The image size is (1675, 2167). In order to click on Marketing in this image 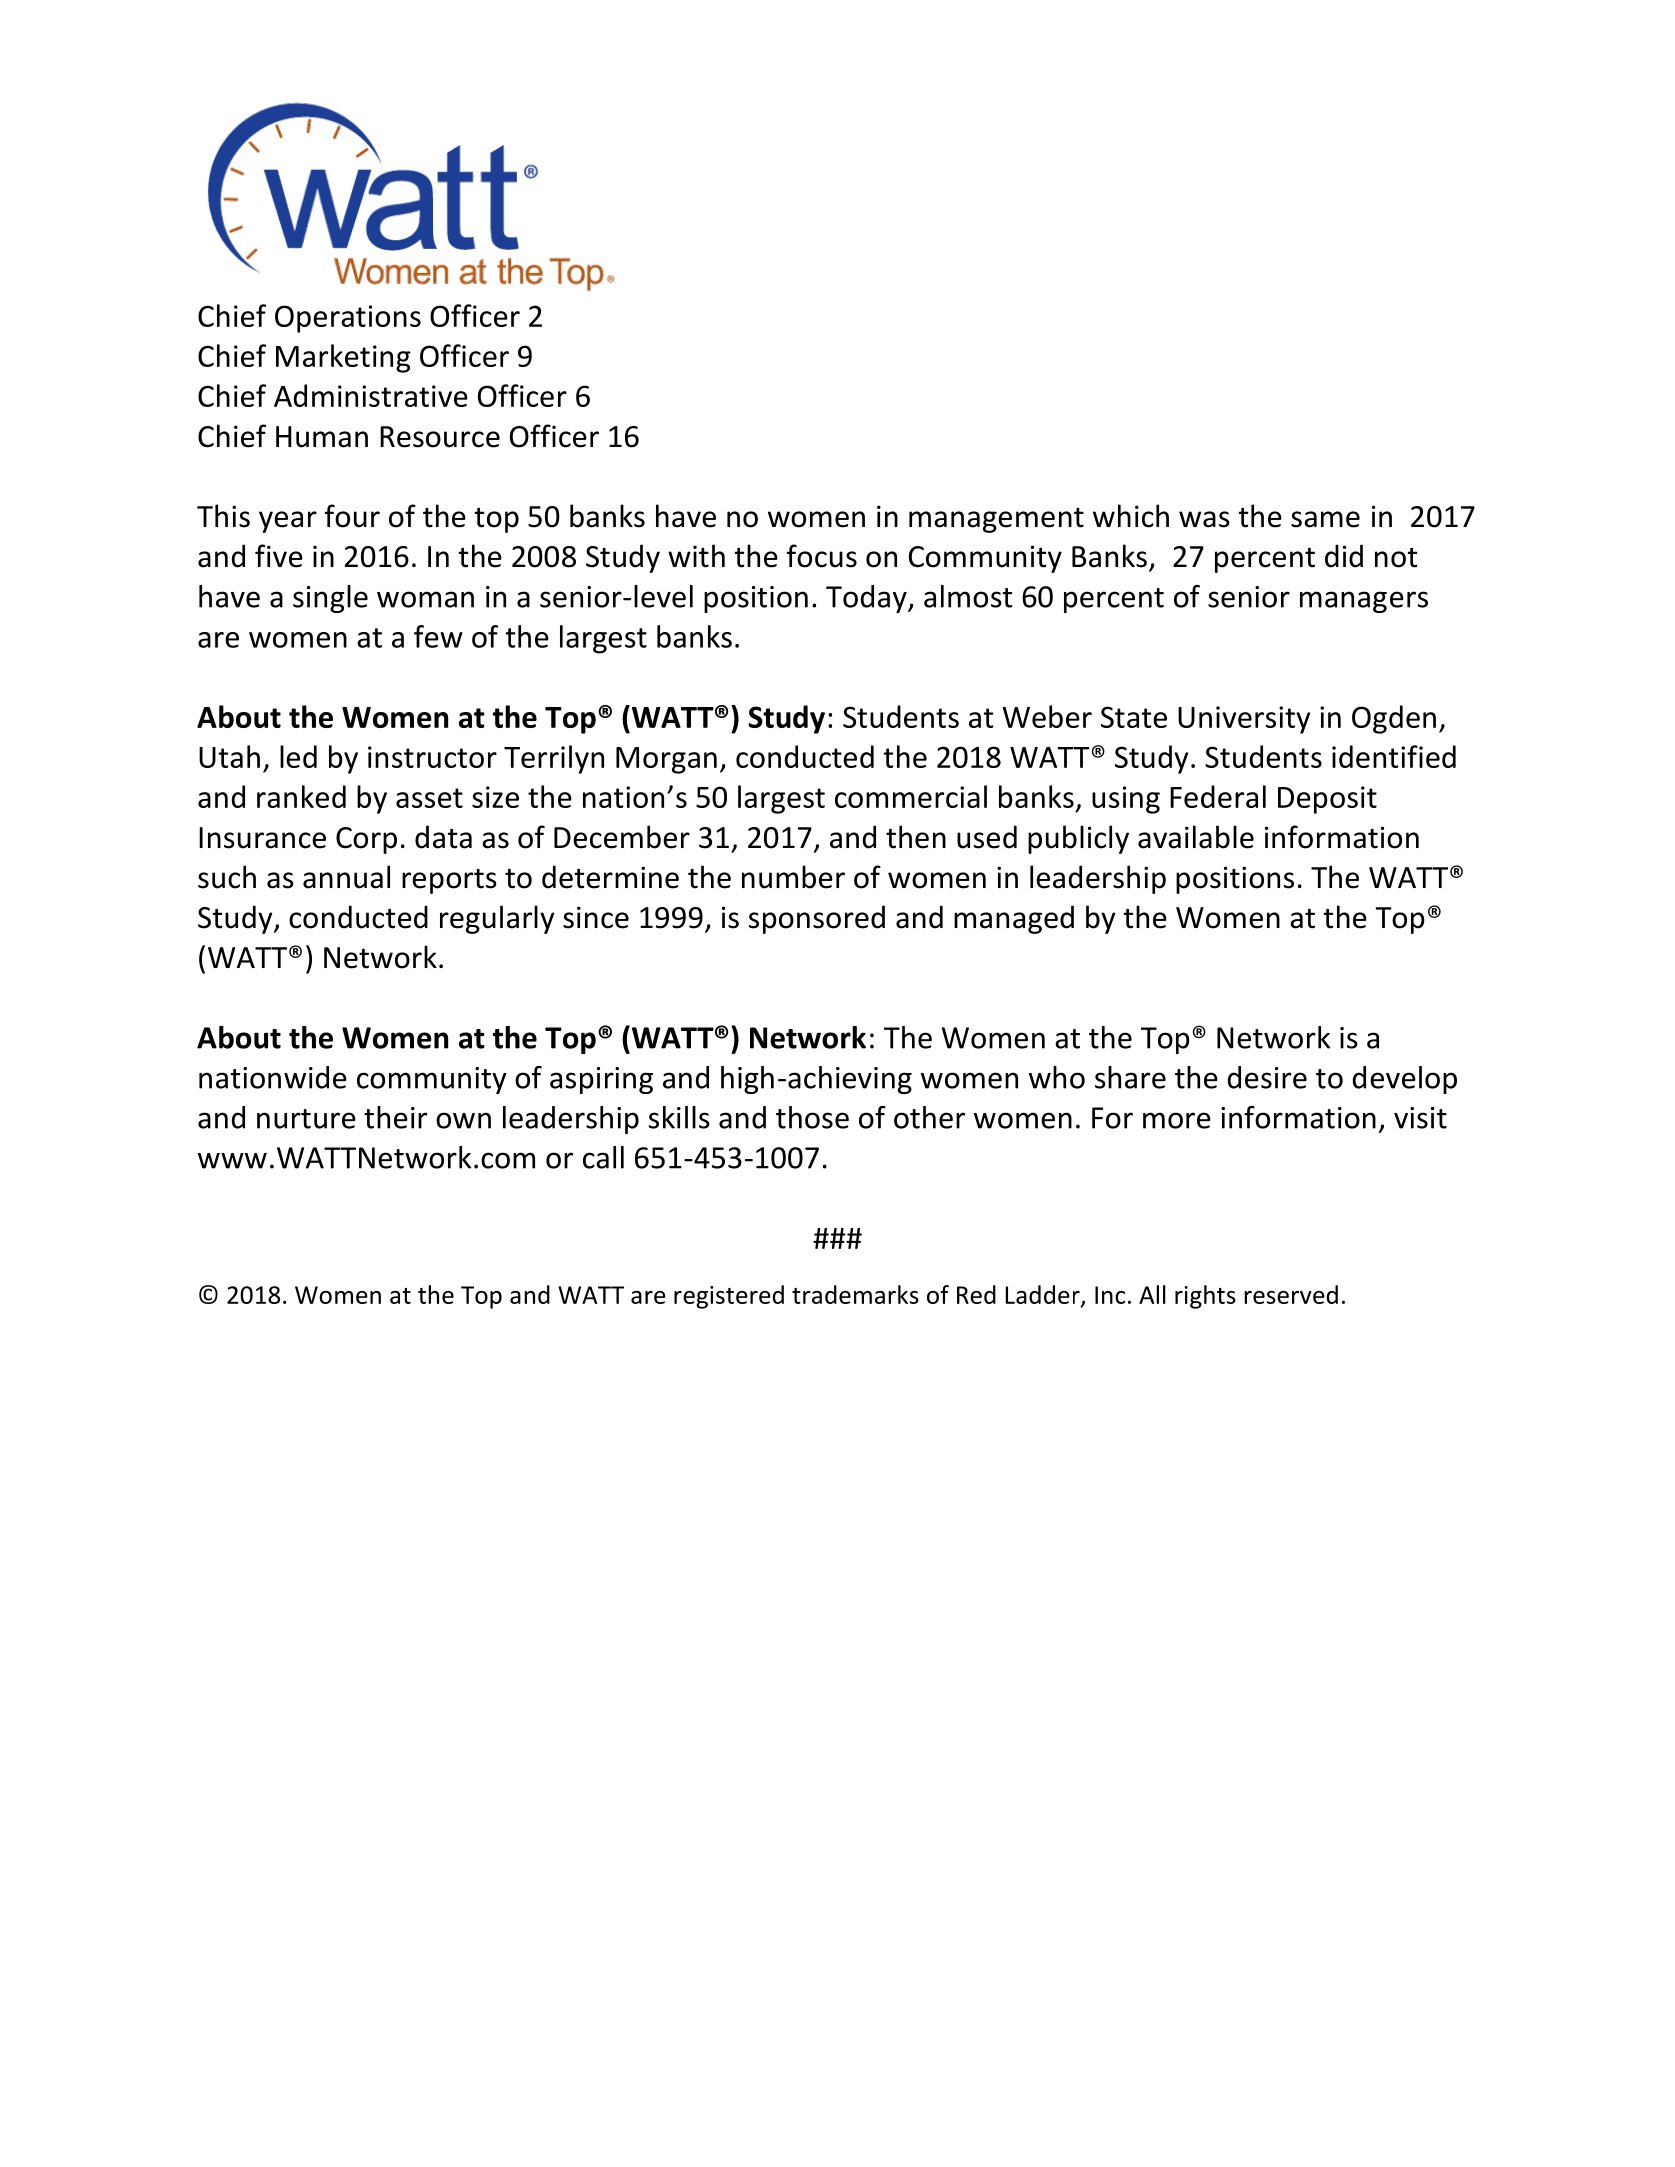, I will do `click(343, 358)`.
